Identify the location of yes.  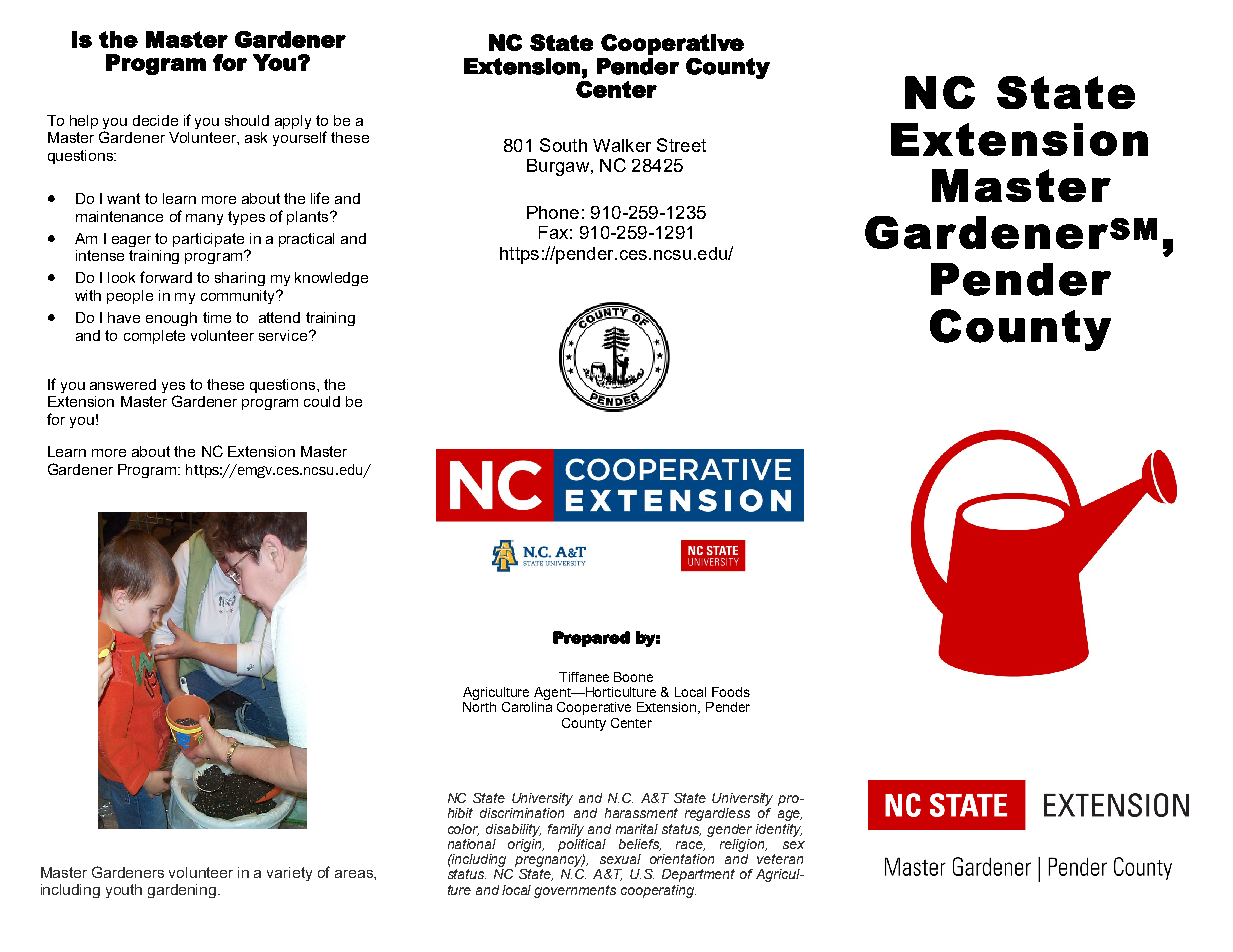
(173, 389).
